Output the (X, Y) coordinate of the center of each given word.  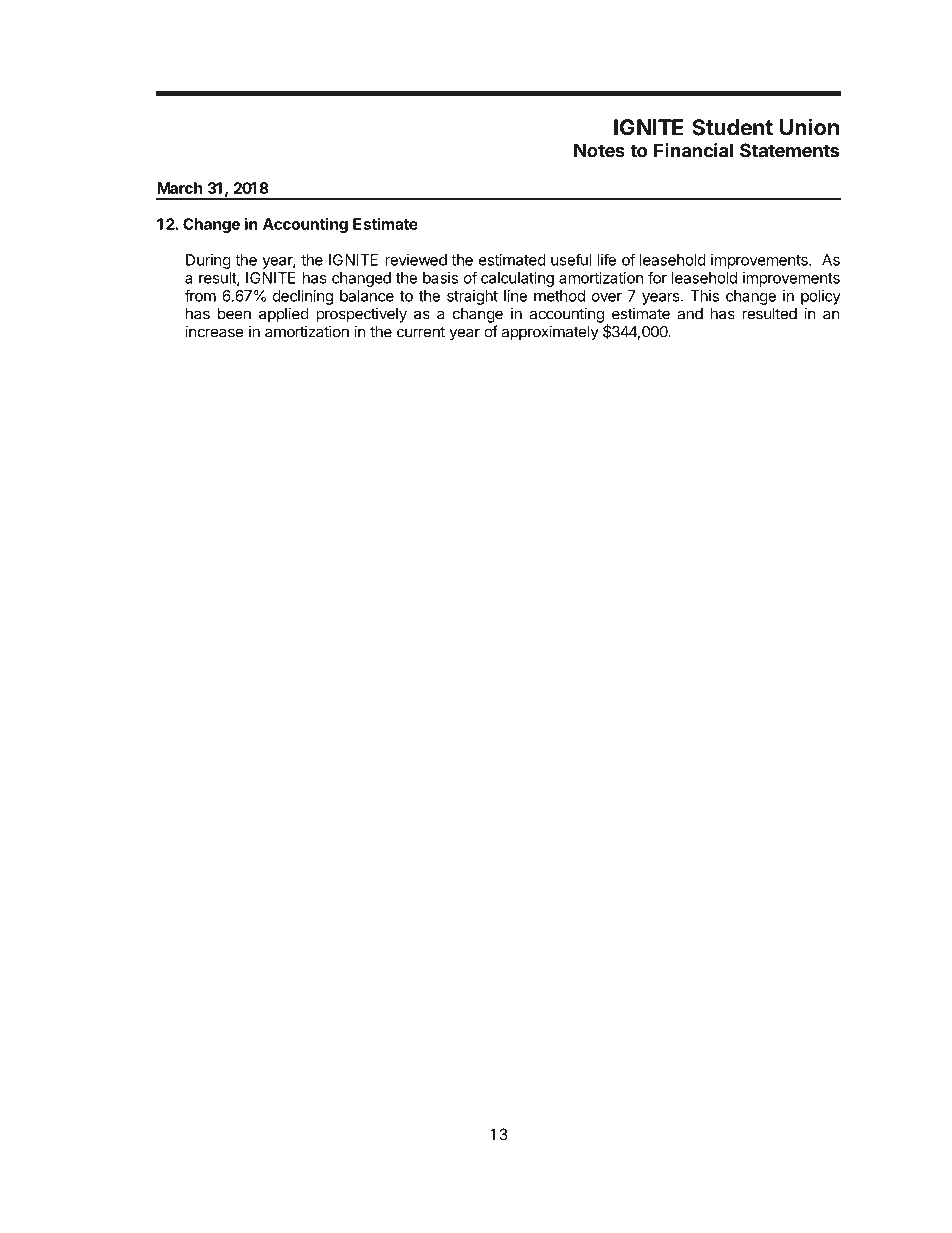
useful (571, 260)
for (657, 277)
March (180, 188)
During (208, 261)
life (606, 260)
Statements (789, 150)
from (200, 295)
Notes (599, 150)
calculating (517, 279)
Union (809, 127)
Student (732, 127)
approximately (550, 333)
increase (214, 331)
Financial (693, 150)
